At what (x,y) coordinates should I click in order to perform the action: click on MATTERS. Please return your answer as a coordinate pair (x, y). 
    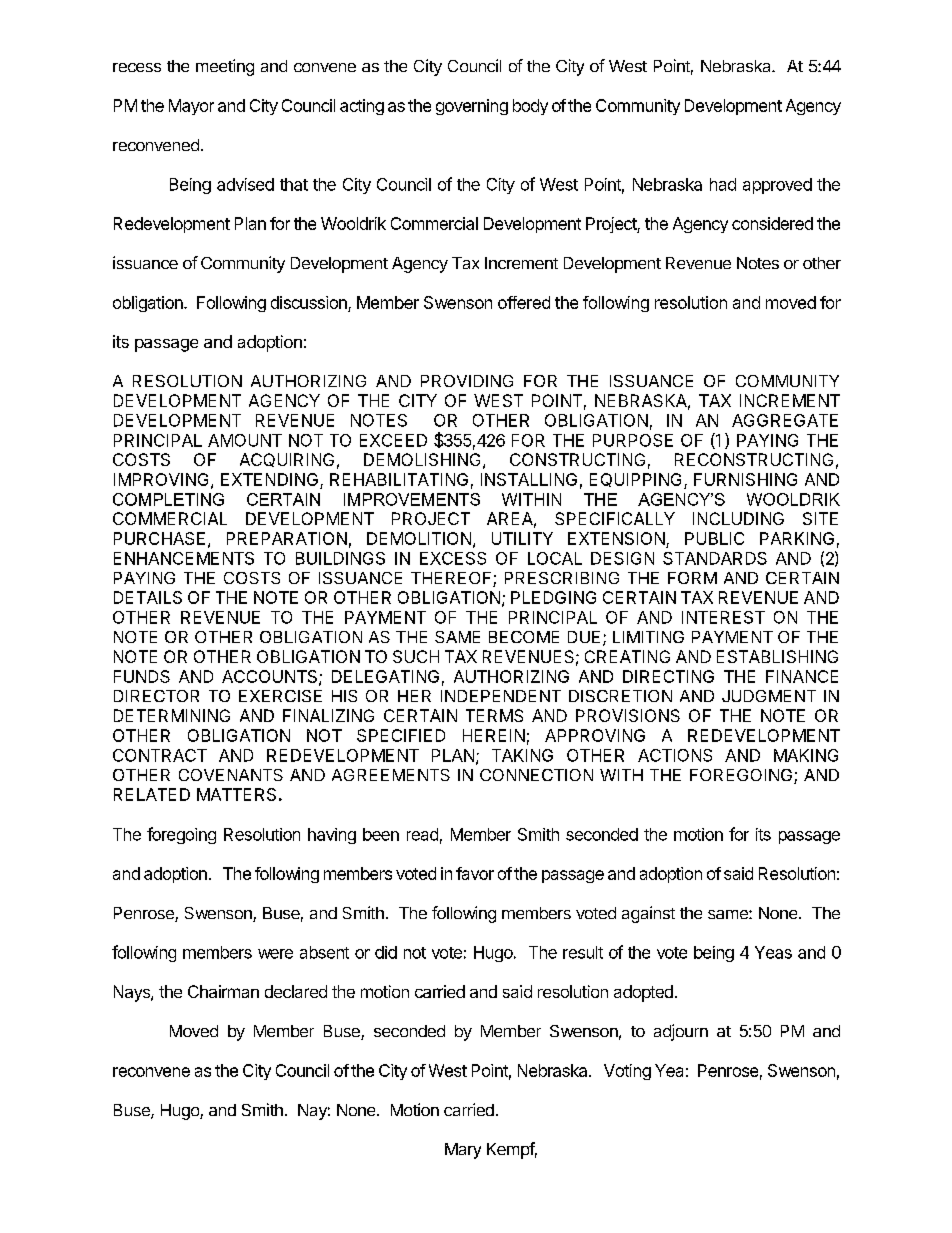
    Looking at the image, I should click on (236, 794).
